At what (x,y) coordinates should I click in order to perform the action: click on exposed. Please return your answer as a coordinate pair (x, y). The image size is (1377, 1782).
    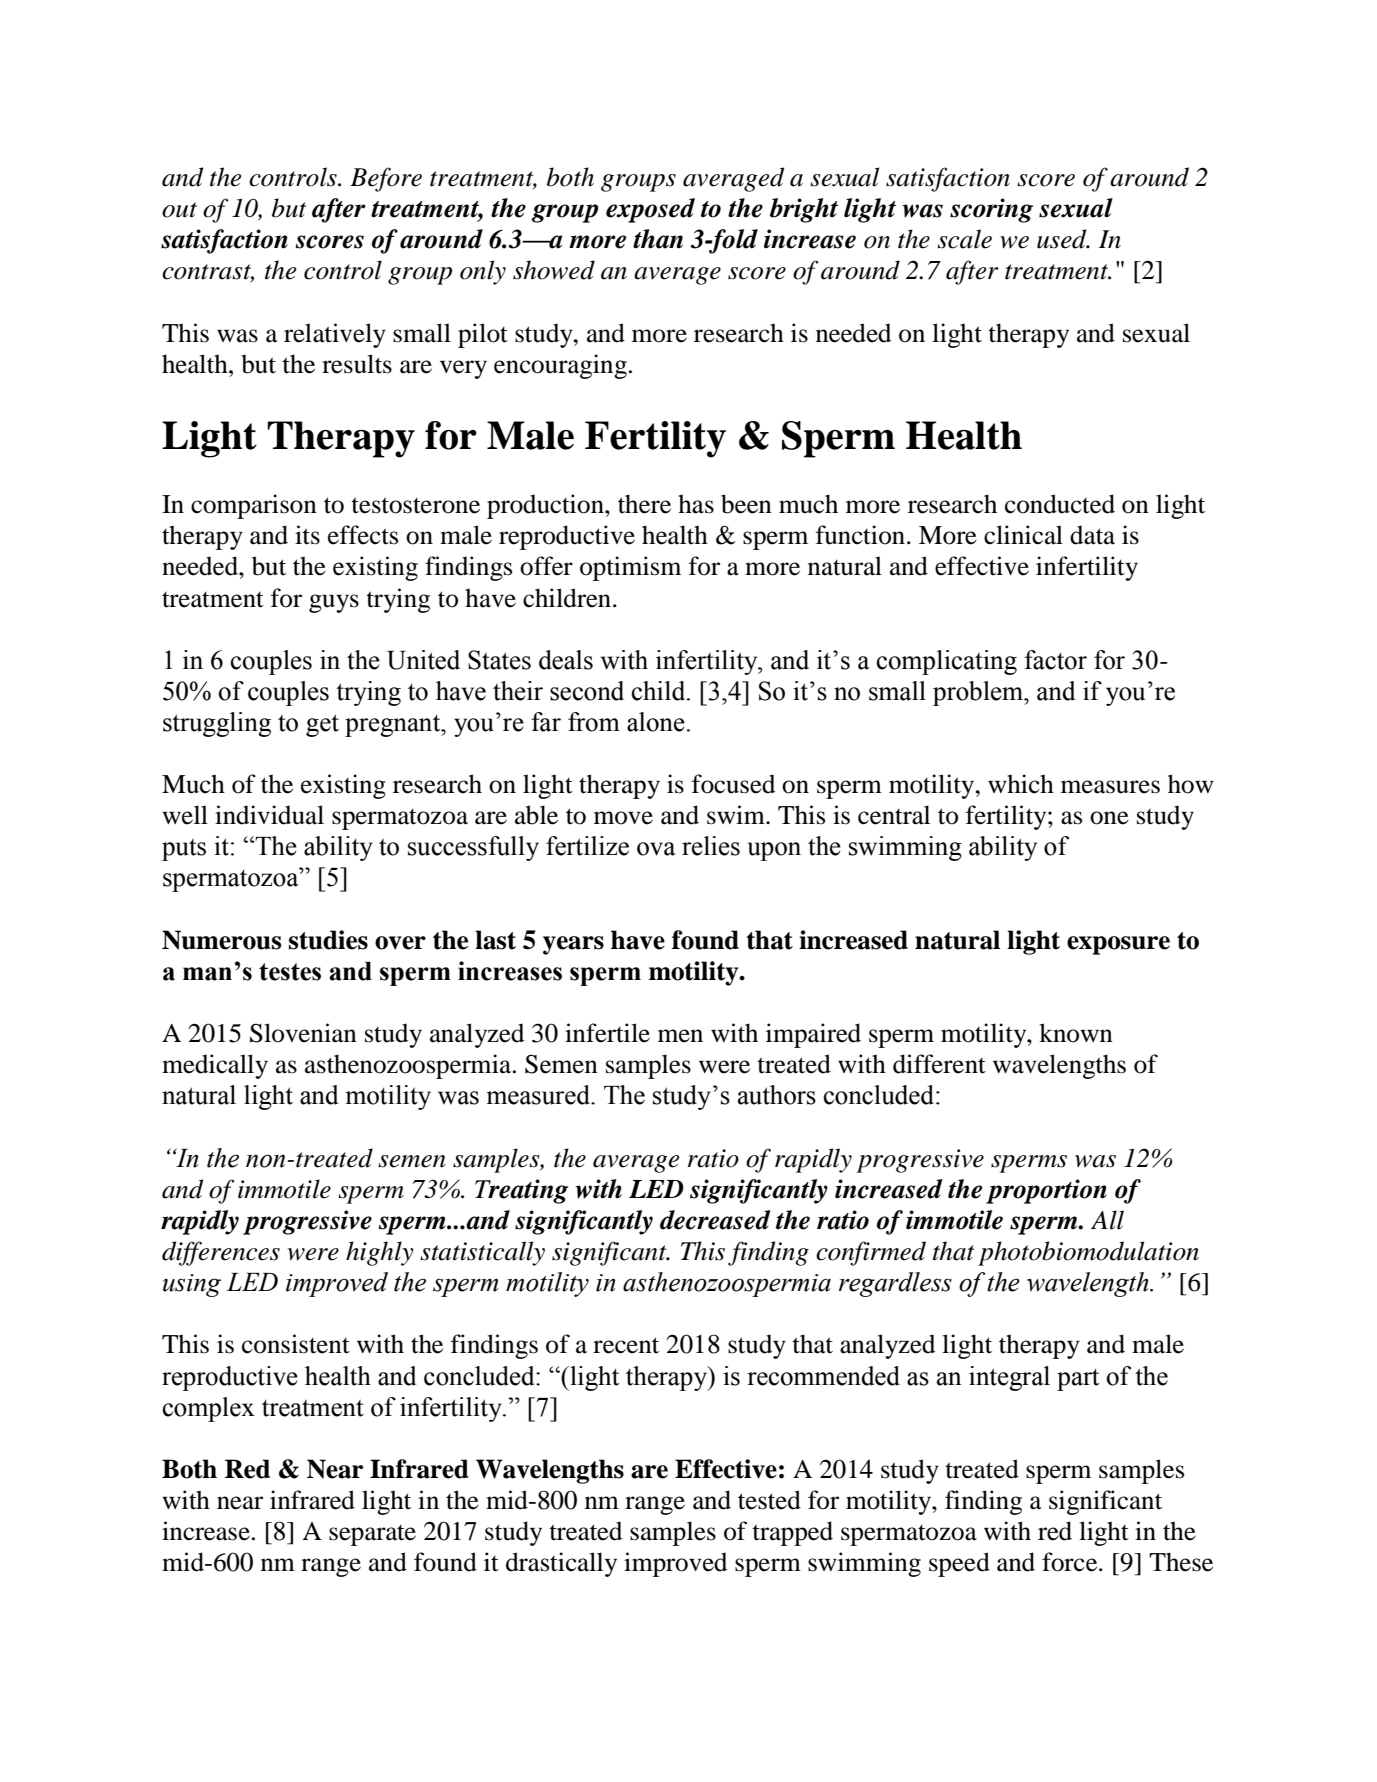
    Looking at the image, I should click on (650, 210).
